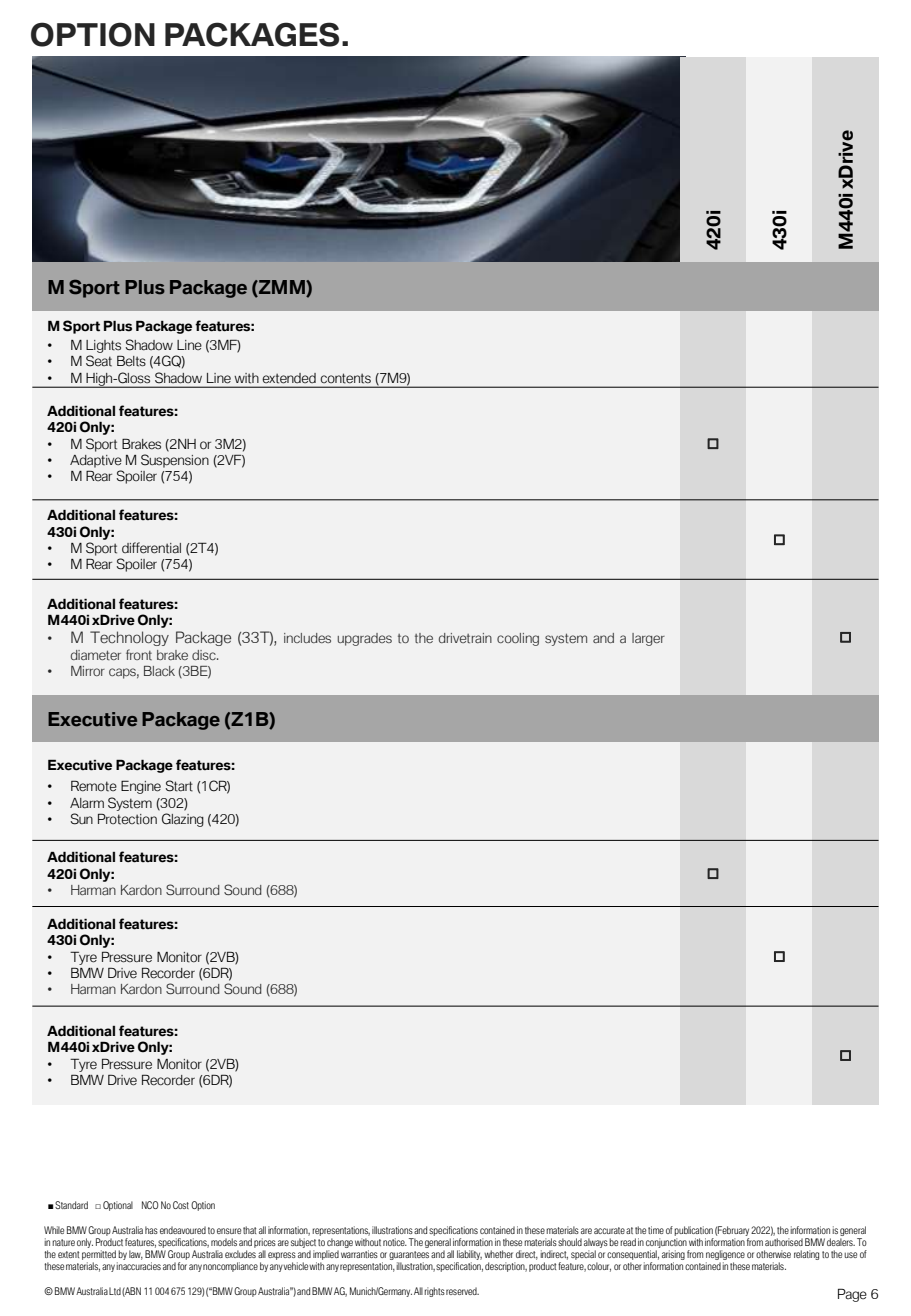  Describe the element at coordinates (131, 361) in the screenshot. I see `Belts` at that location.
